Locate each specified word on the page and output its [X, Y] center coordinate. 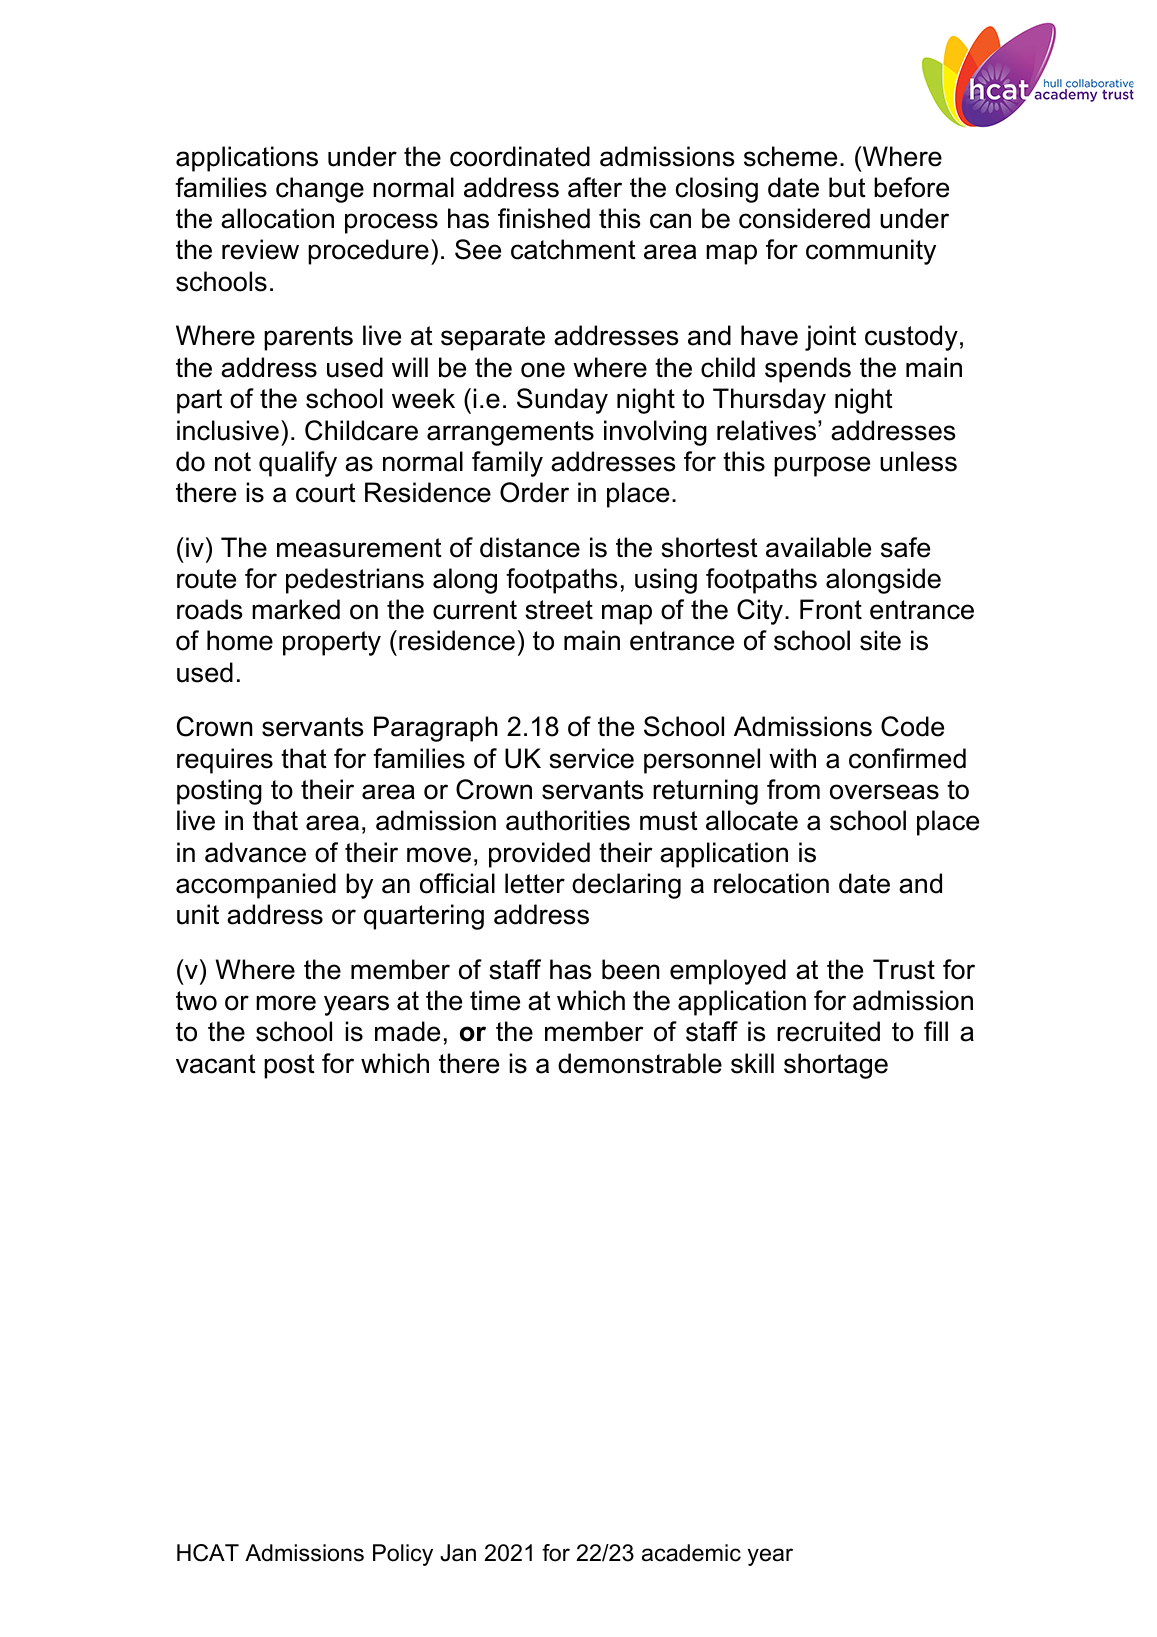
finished [544, 218]
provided [539, 855]
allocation [277, 218]
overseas [884, 792]
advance [255, 852]
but [847, 187]
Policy [403, 1555]
